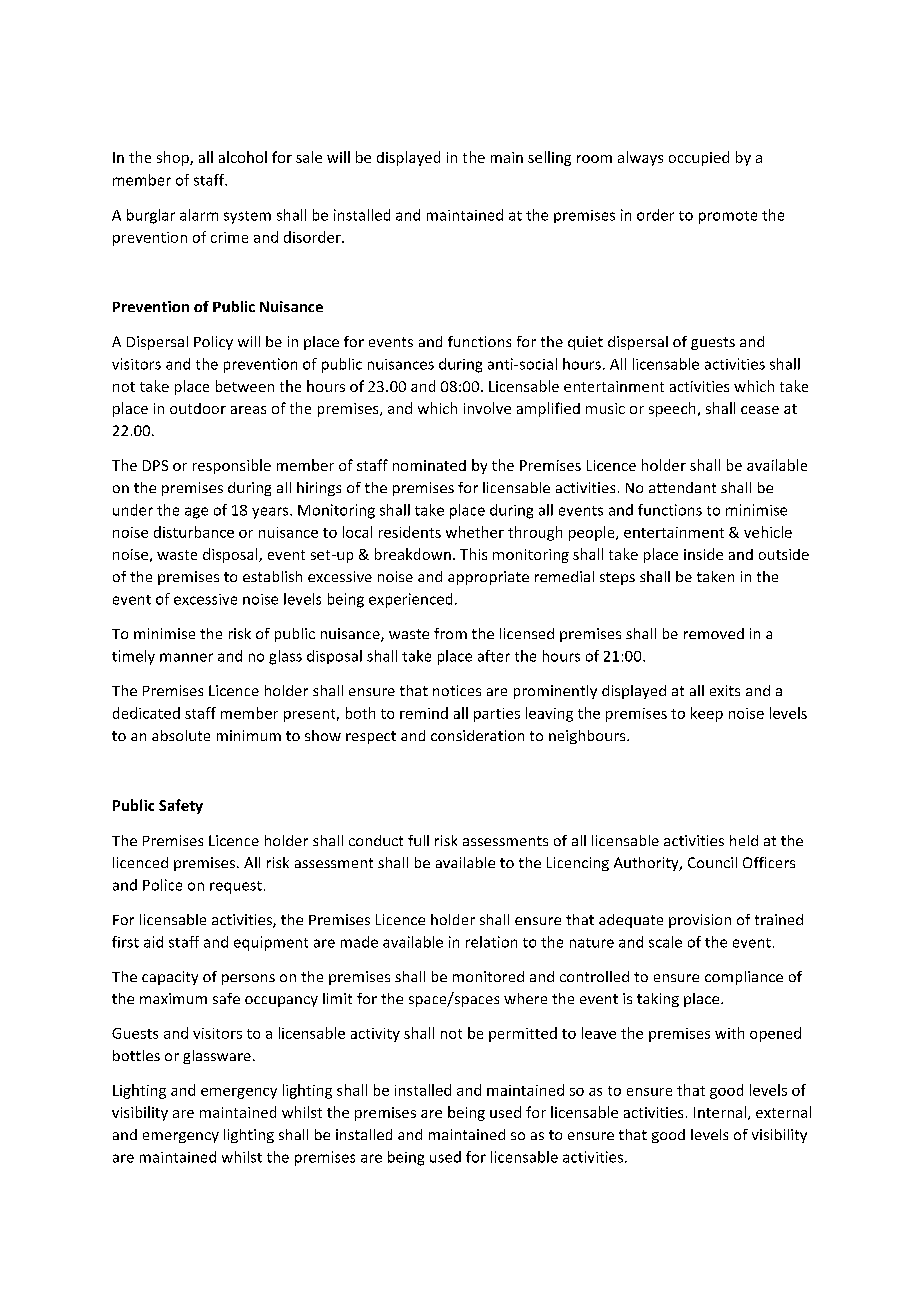  I want to click on from, so click(450, 633).
